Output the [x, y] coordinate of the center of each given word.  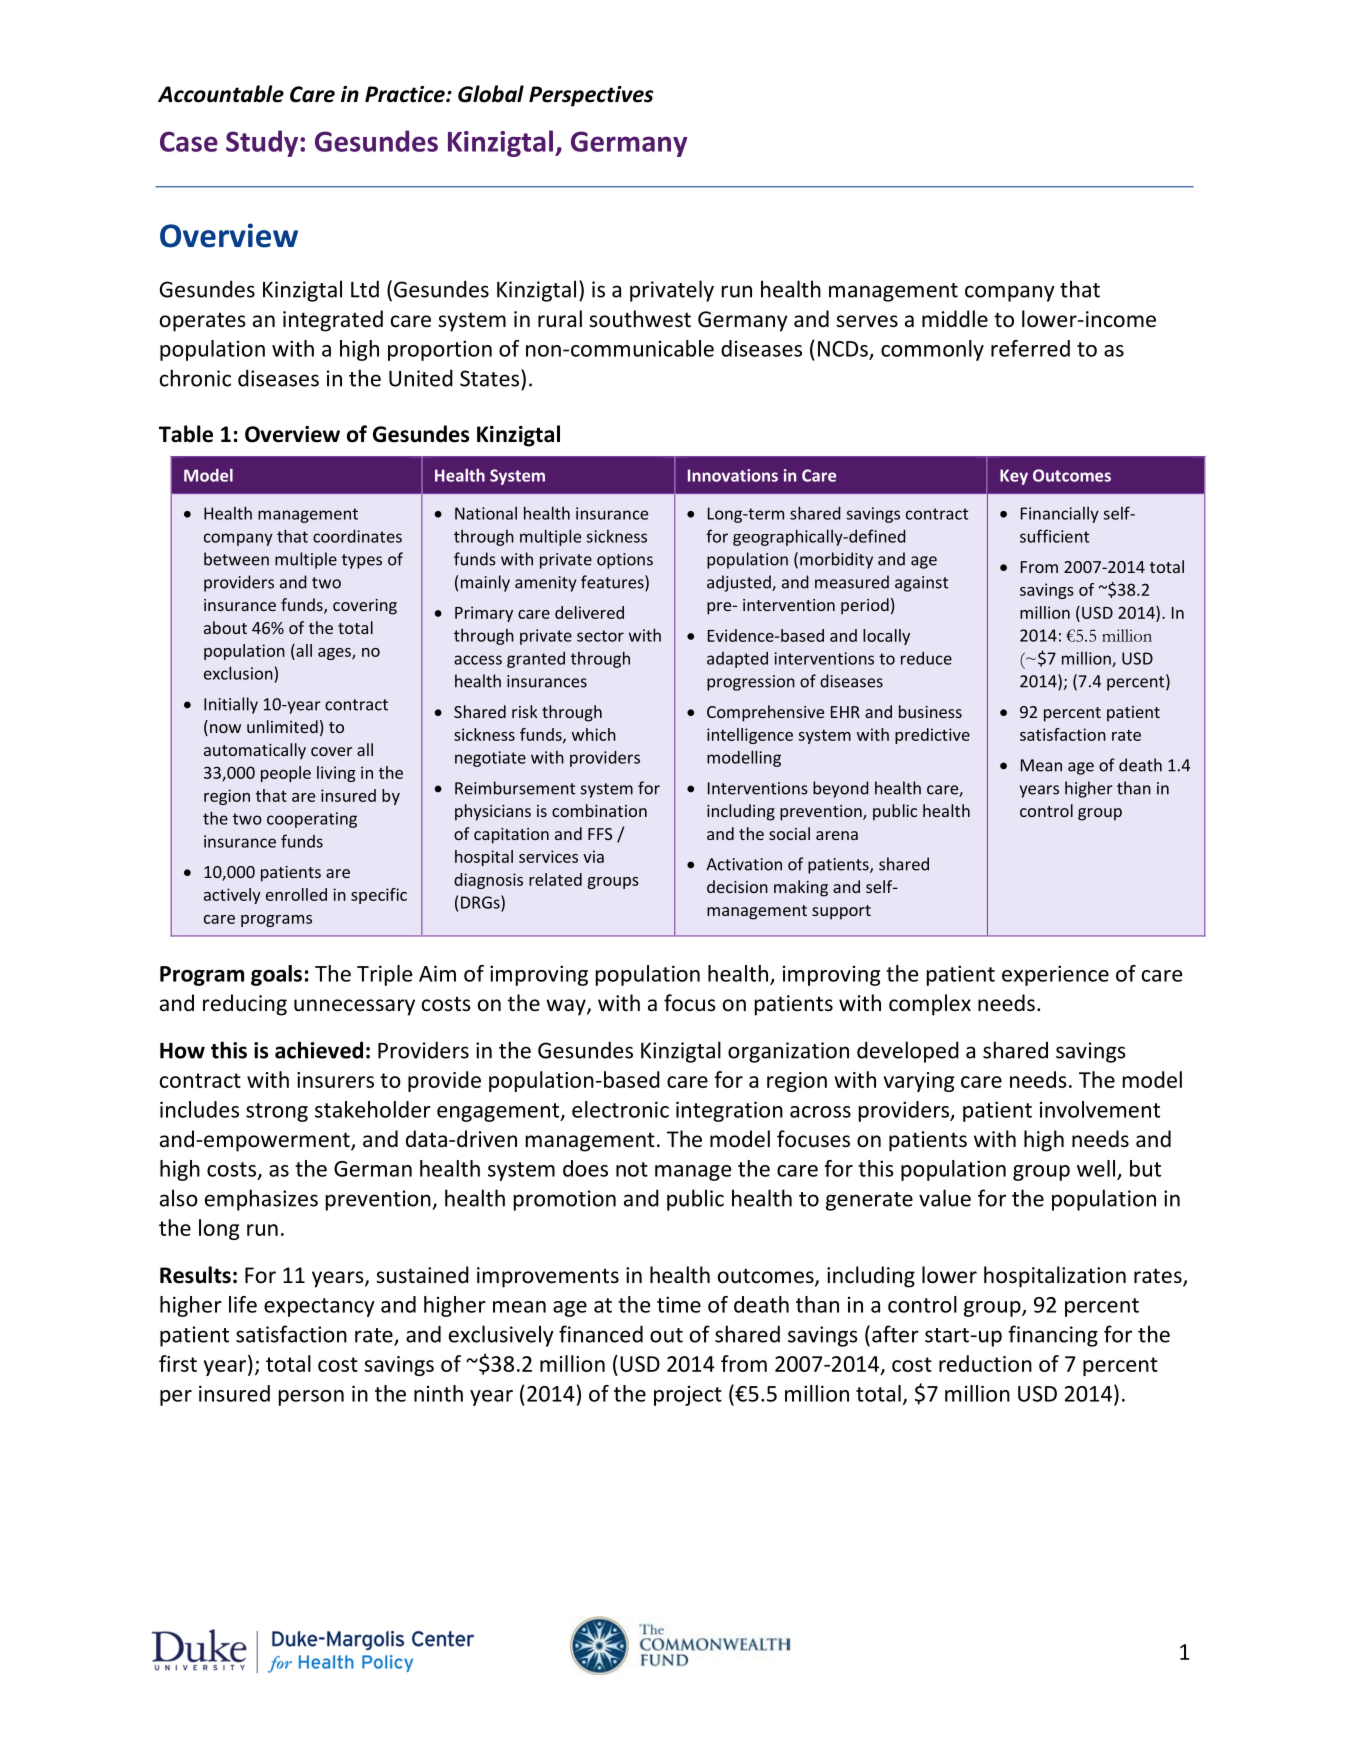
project [688, 1395]
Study [263, 143]
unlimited [282, 726]
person [311, 1398]
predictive [932, 736]
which [594, 734]
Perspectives [591, 96]
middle [955, 318]
